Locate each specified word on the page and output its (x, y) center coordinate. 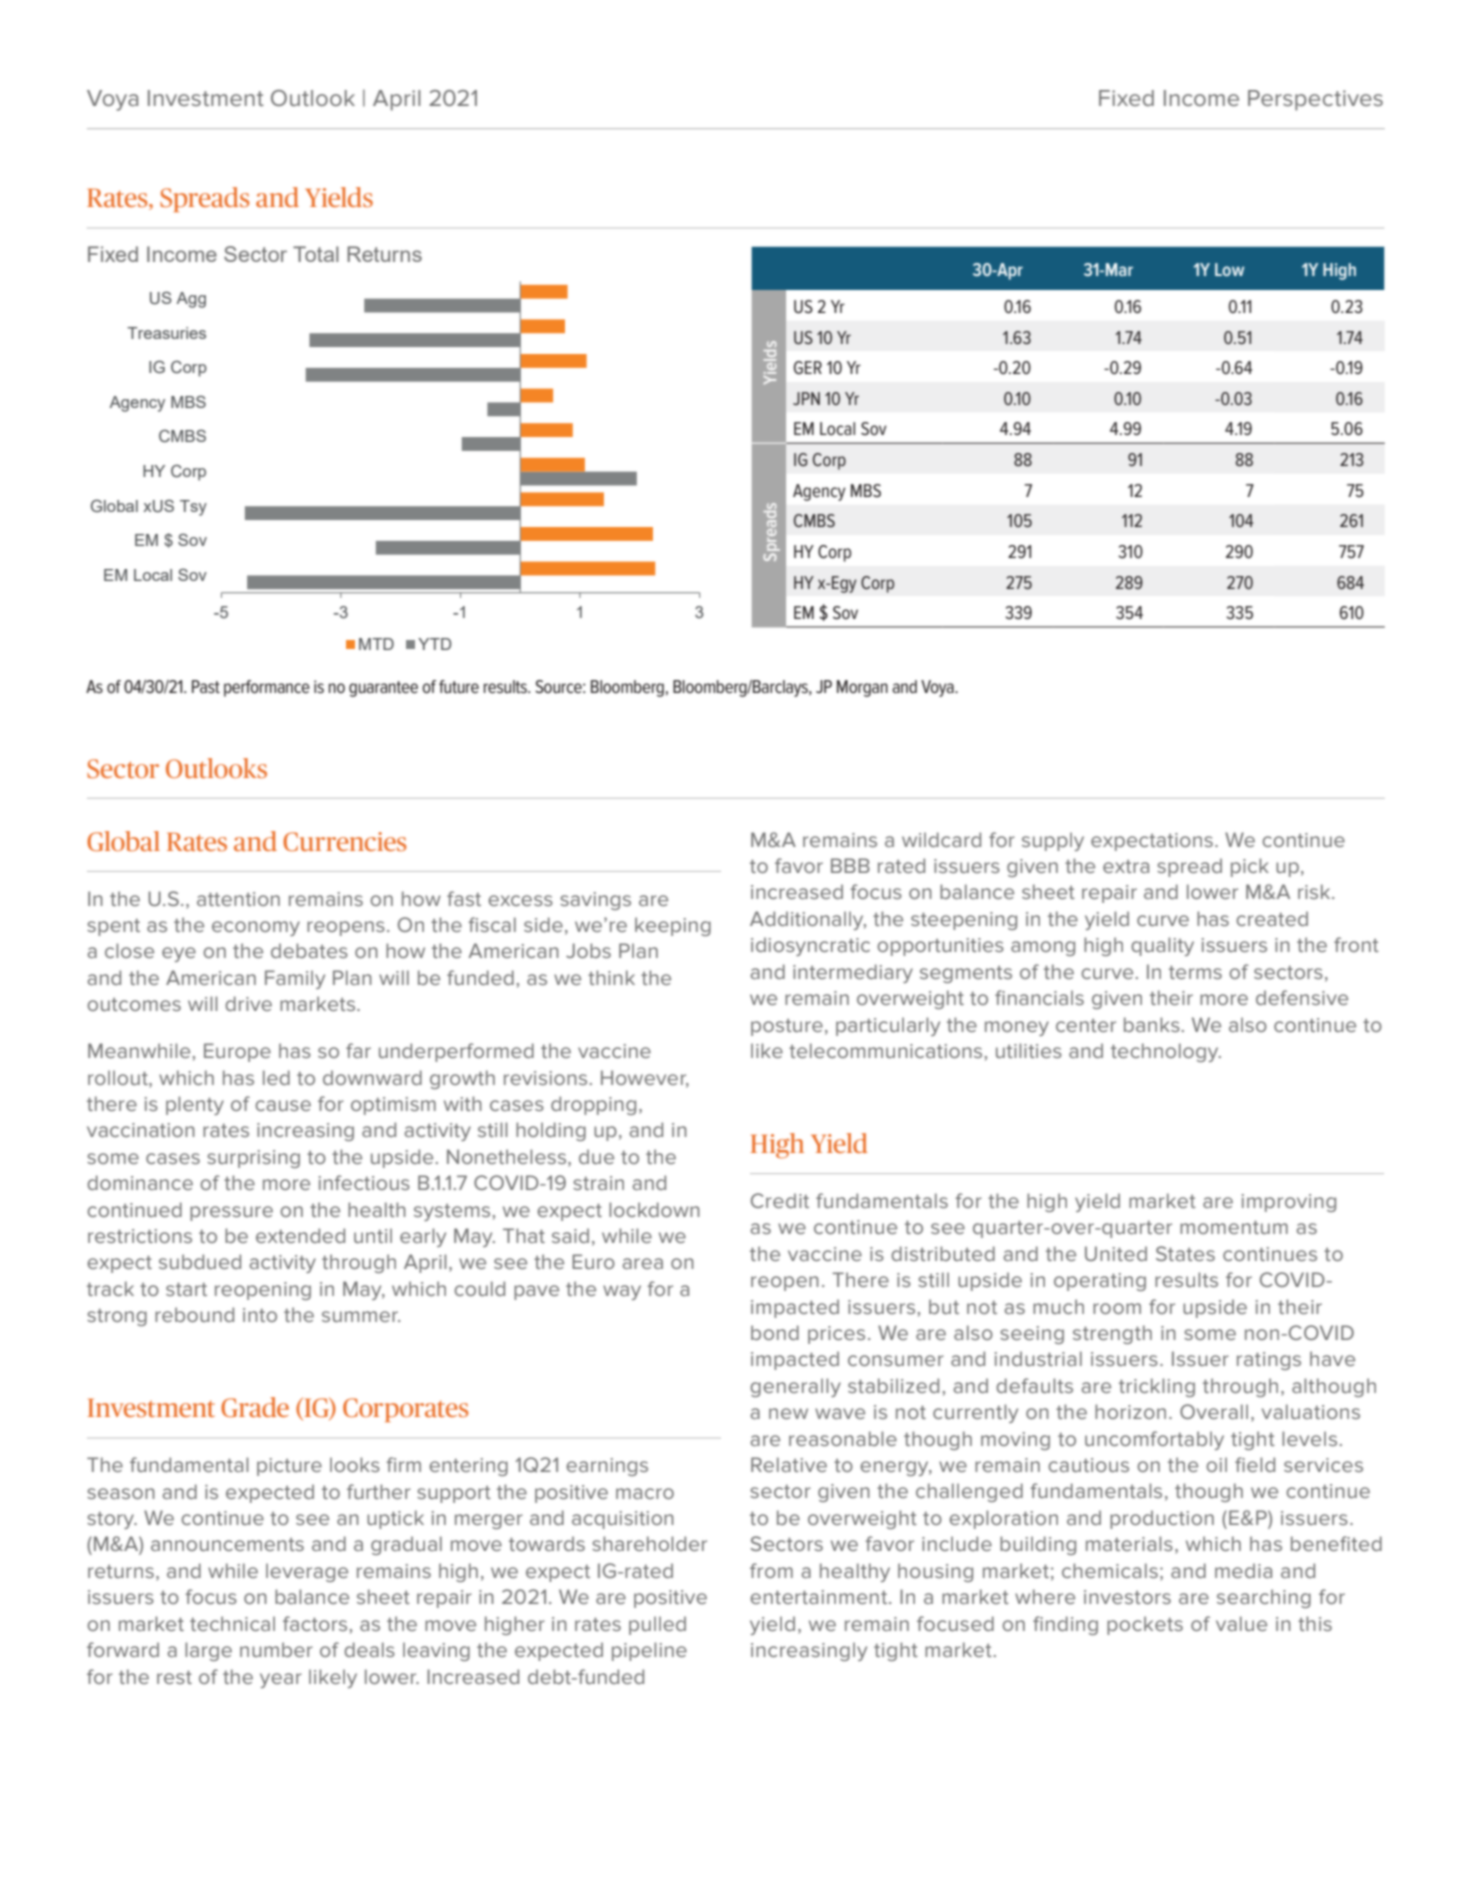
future (459, 686)
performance (267, 688)
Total (316, 254)
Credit (780, 1200)
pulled (657, 1625)
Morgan (862, 688)
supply (1053, 841)
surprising (253, 1159)
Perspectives (1315, 100)
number (276, 1649)
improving (1289, 1203)
